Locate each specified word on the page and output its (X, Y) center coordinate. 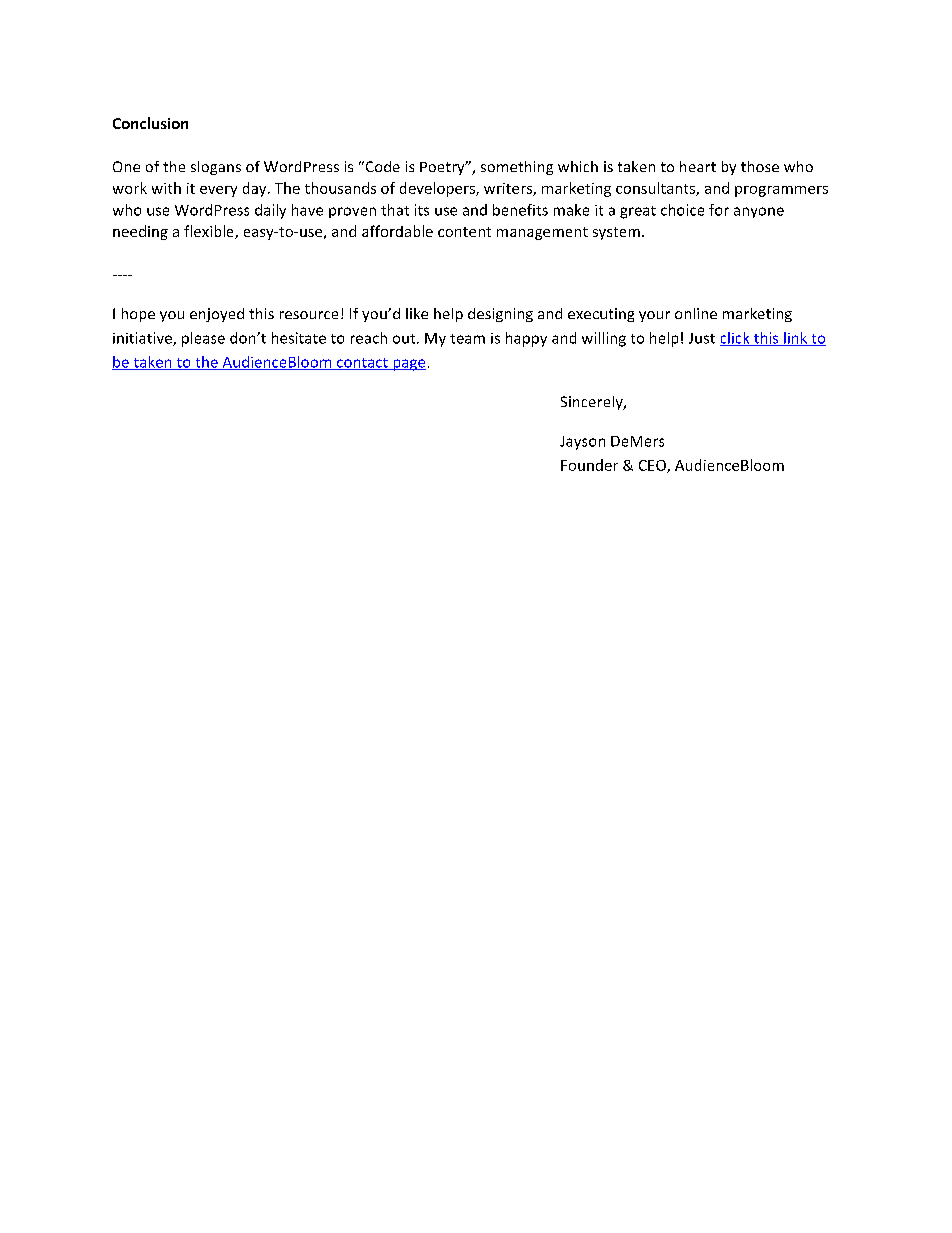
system (616, 233)
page (408, 365)
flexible (210, 232)
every (218, 191)
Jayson (582, 443)
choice (682, 210)
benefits (520, 210)
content (464, 232)
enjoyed (217, 315)
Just (702, 338)
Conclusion (150, 123)
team (467, 339)
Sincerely (593, 403)
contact (362, 364)
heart (698, 166)
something (517, 168)
